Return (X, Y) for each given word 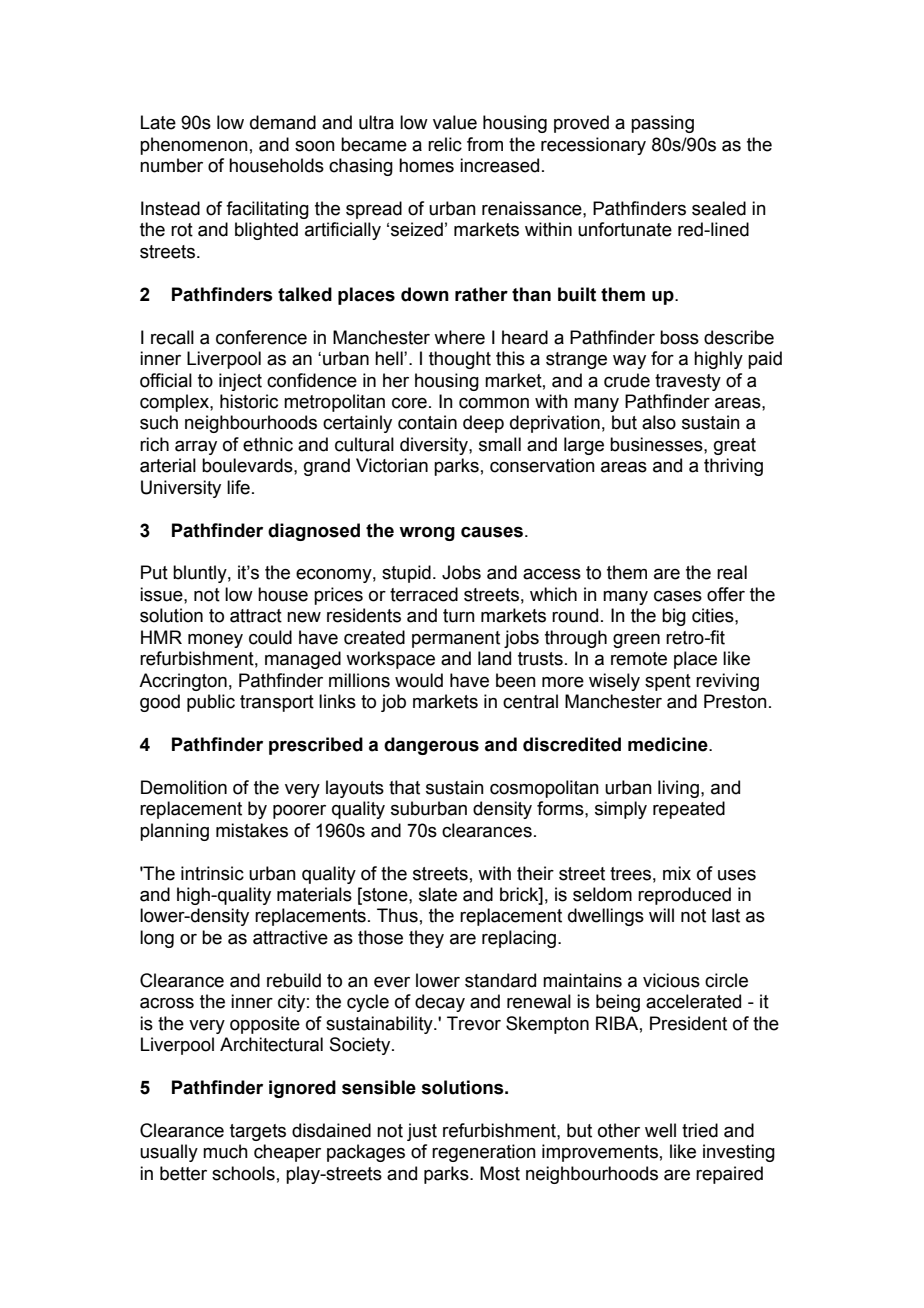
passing (662, 124)
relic (445, 144)
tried (700, 1130)
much (225, 1151)
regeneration (484, 1153)
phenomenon (194, 146)
